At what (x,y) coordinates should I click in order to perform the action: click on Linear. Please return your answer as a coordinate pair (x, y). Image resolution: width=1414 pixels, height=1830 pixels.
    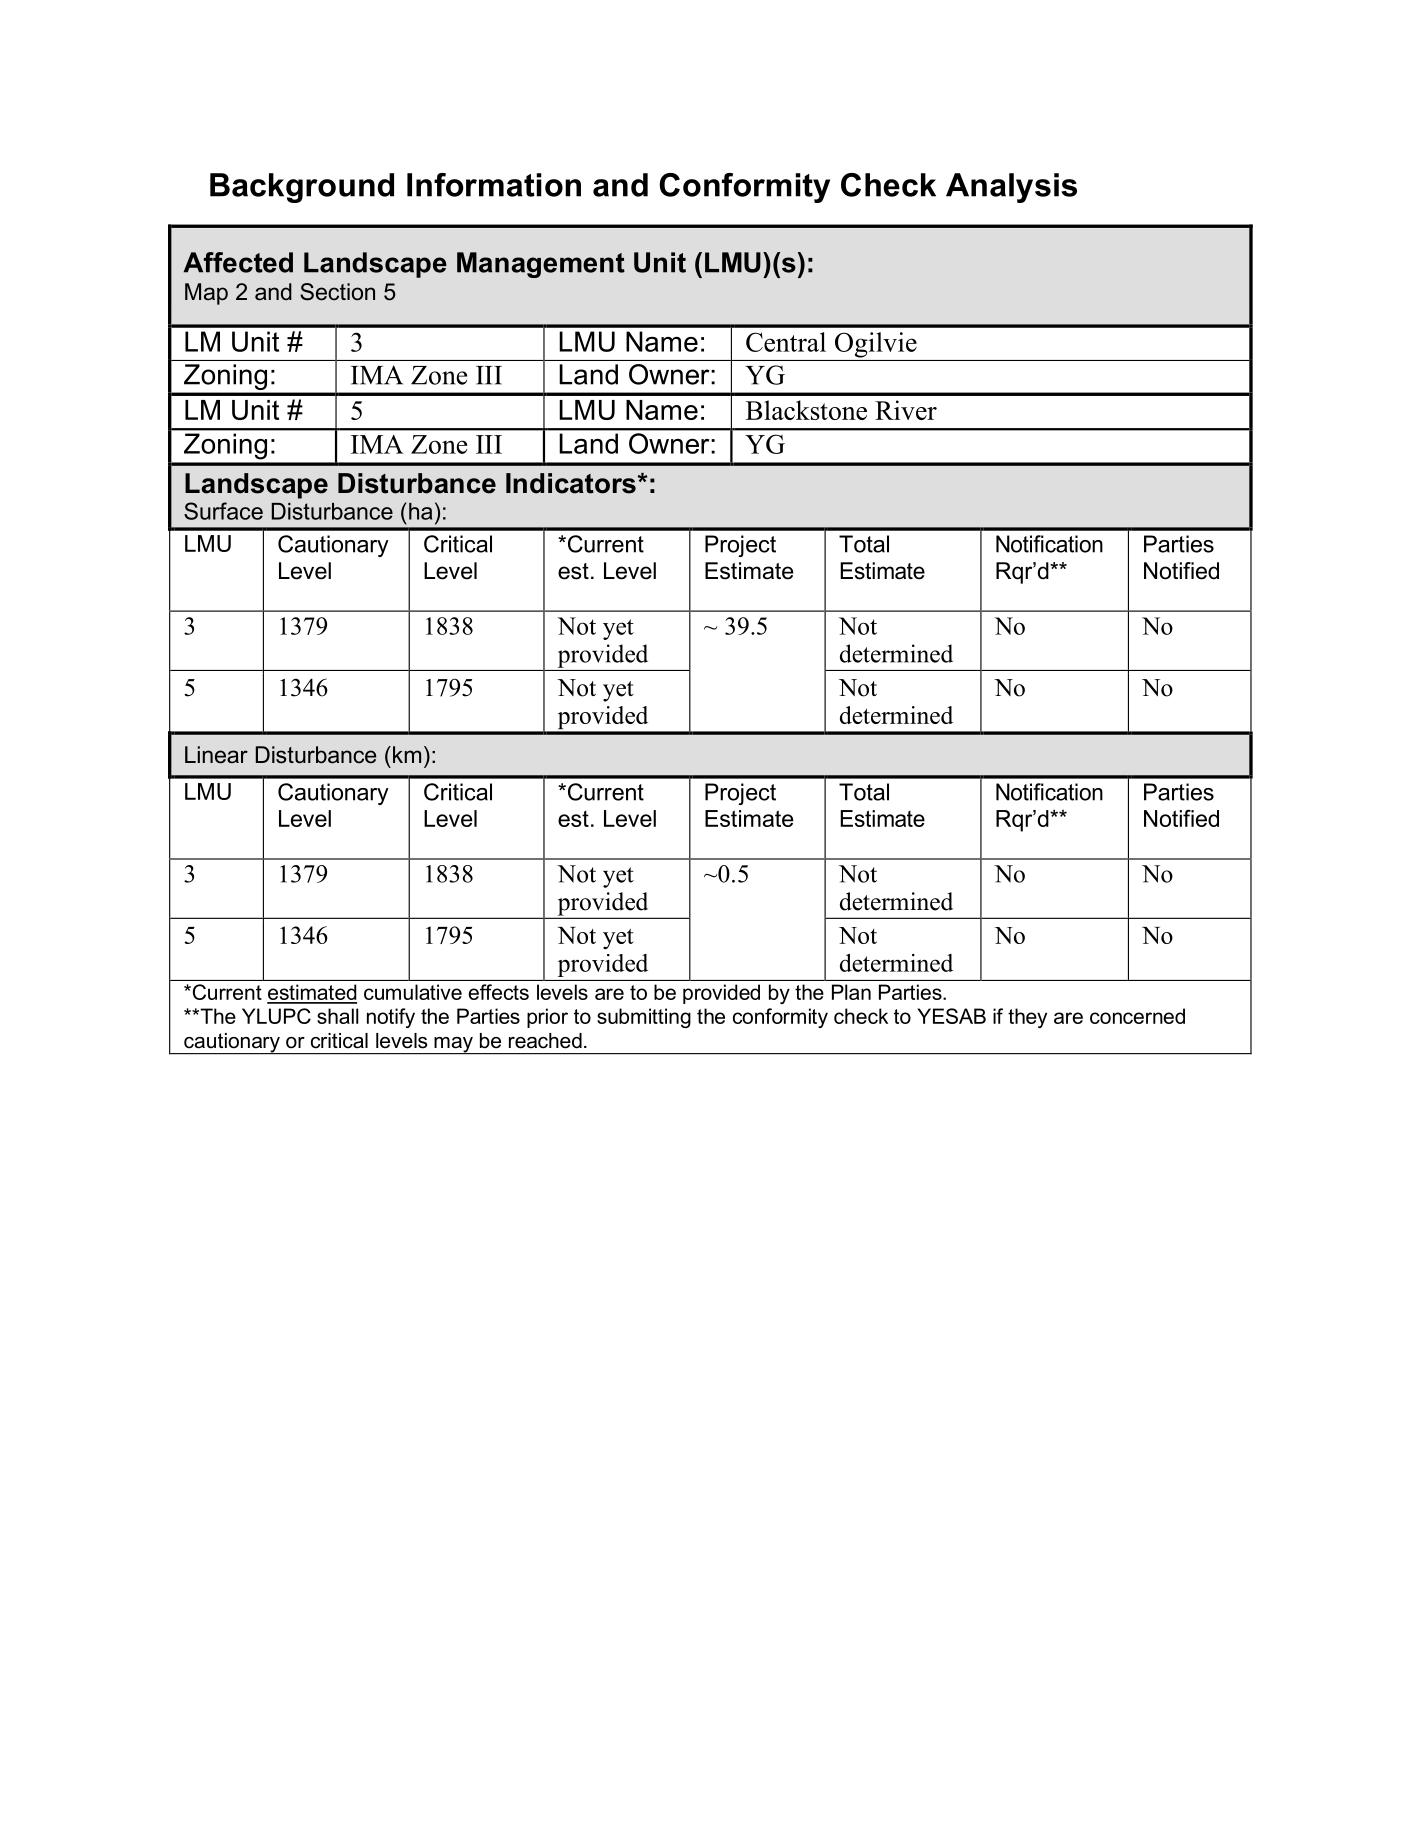
    Looking at the image, I should click on (216, 755).
